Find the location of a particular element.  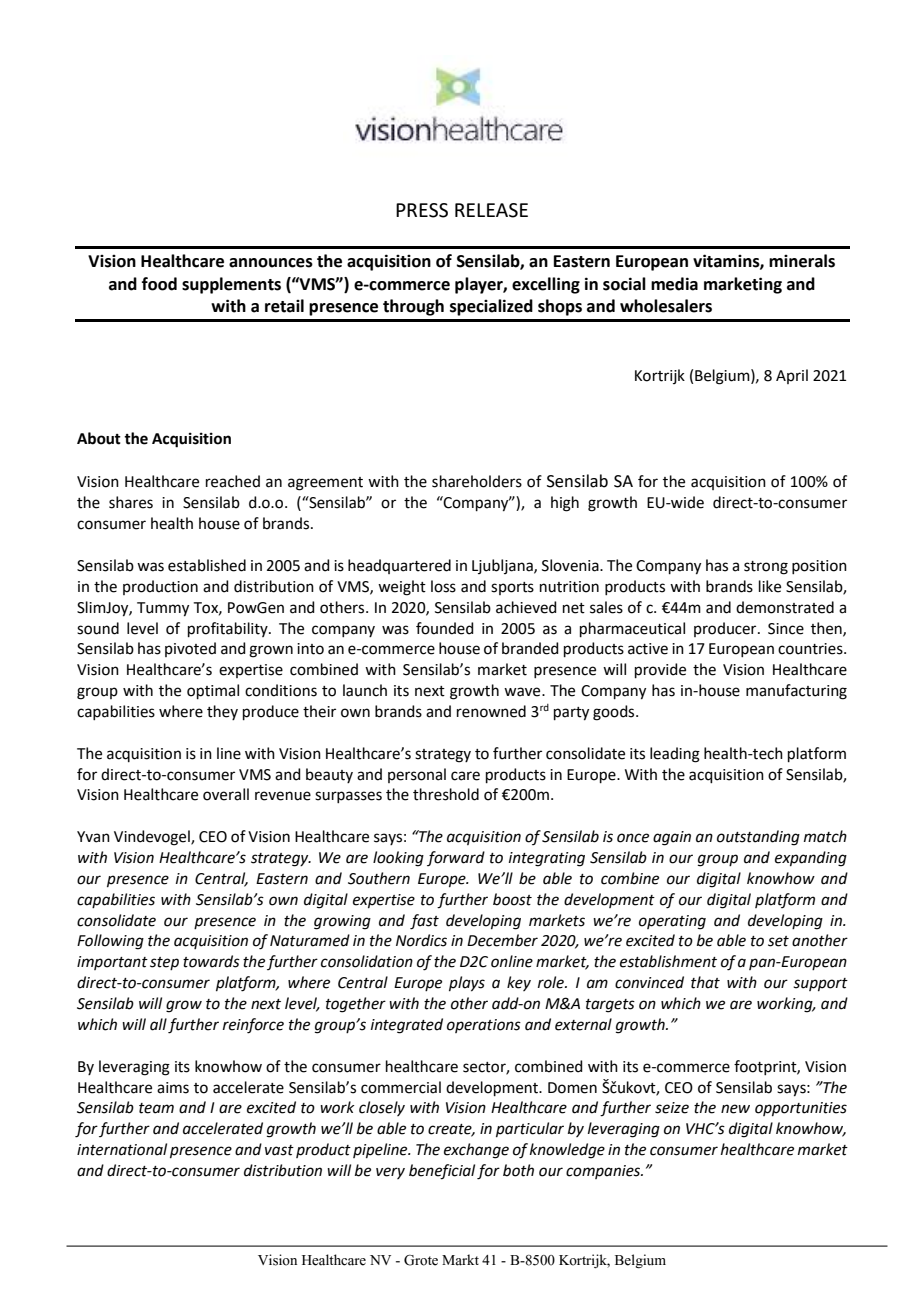

minerals is located at coordinates (802, 261).
